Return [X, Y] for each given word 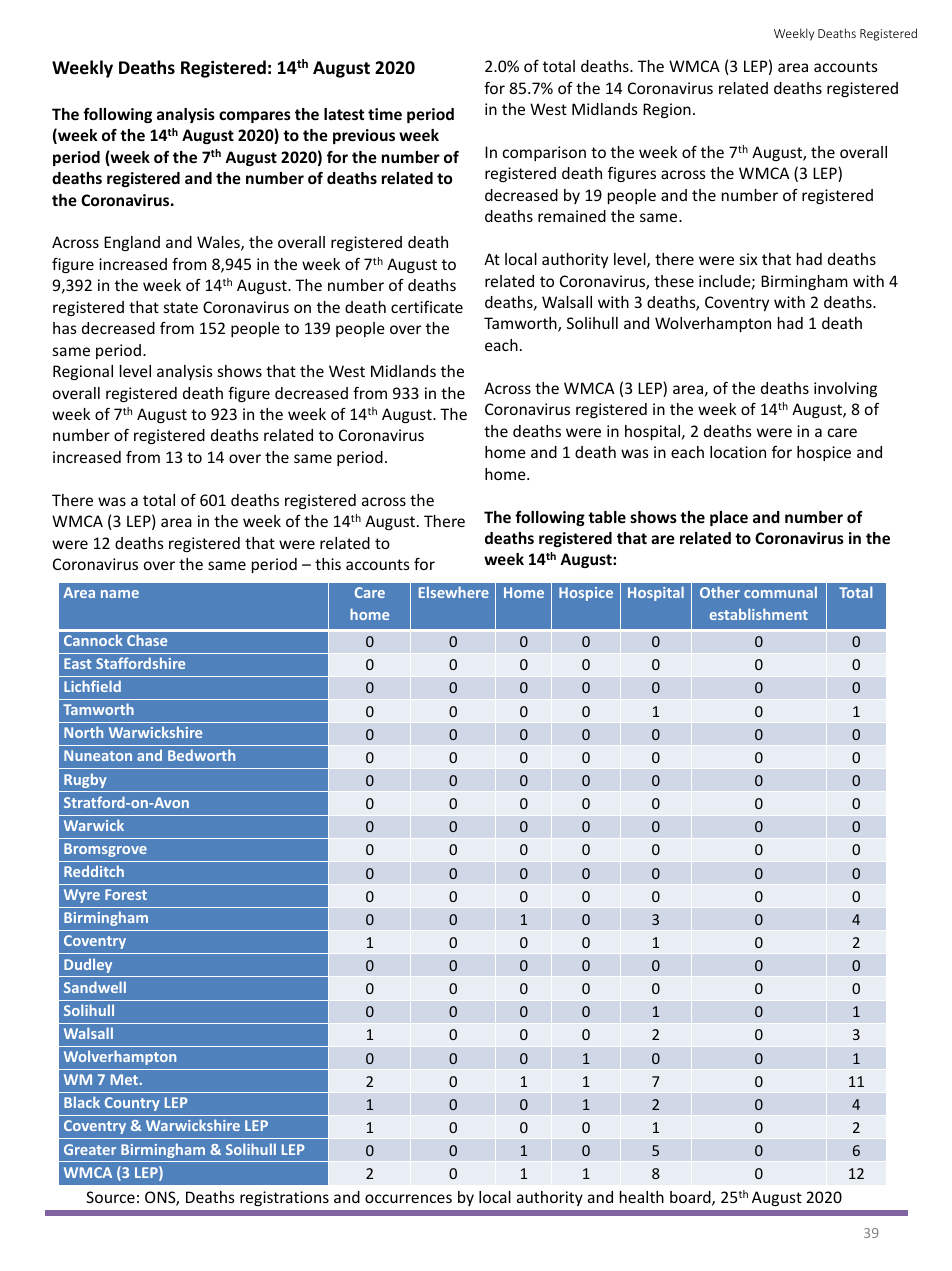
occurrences [408, 1198]
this [328, 564]
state [181, 307]
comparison [544, 153]
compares [255, 117]
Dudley [88, 965]
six [749, 259]
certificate [427, 307]
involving [845, 389]
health [642, 1197]
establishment [759, 614]
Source [110, 1197]
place [729, 518]
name [120, 594]
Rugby [85, 780]
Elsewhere [454, 592]
